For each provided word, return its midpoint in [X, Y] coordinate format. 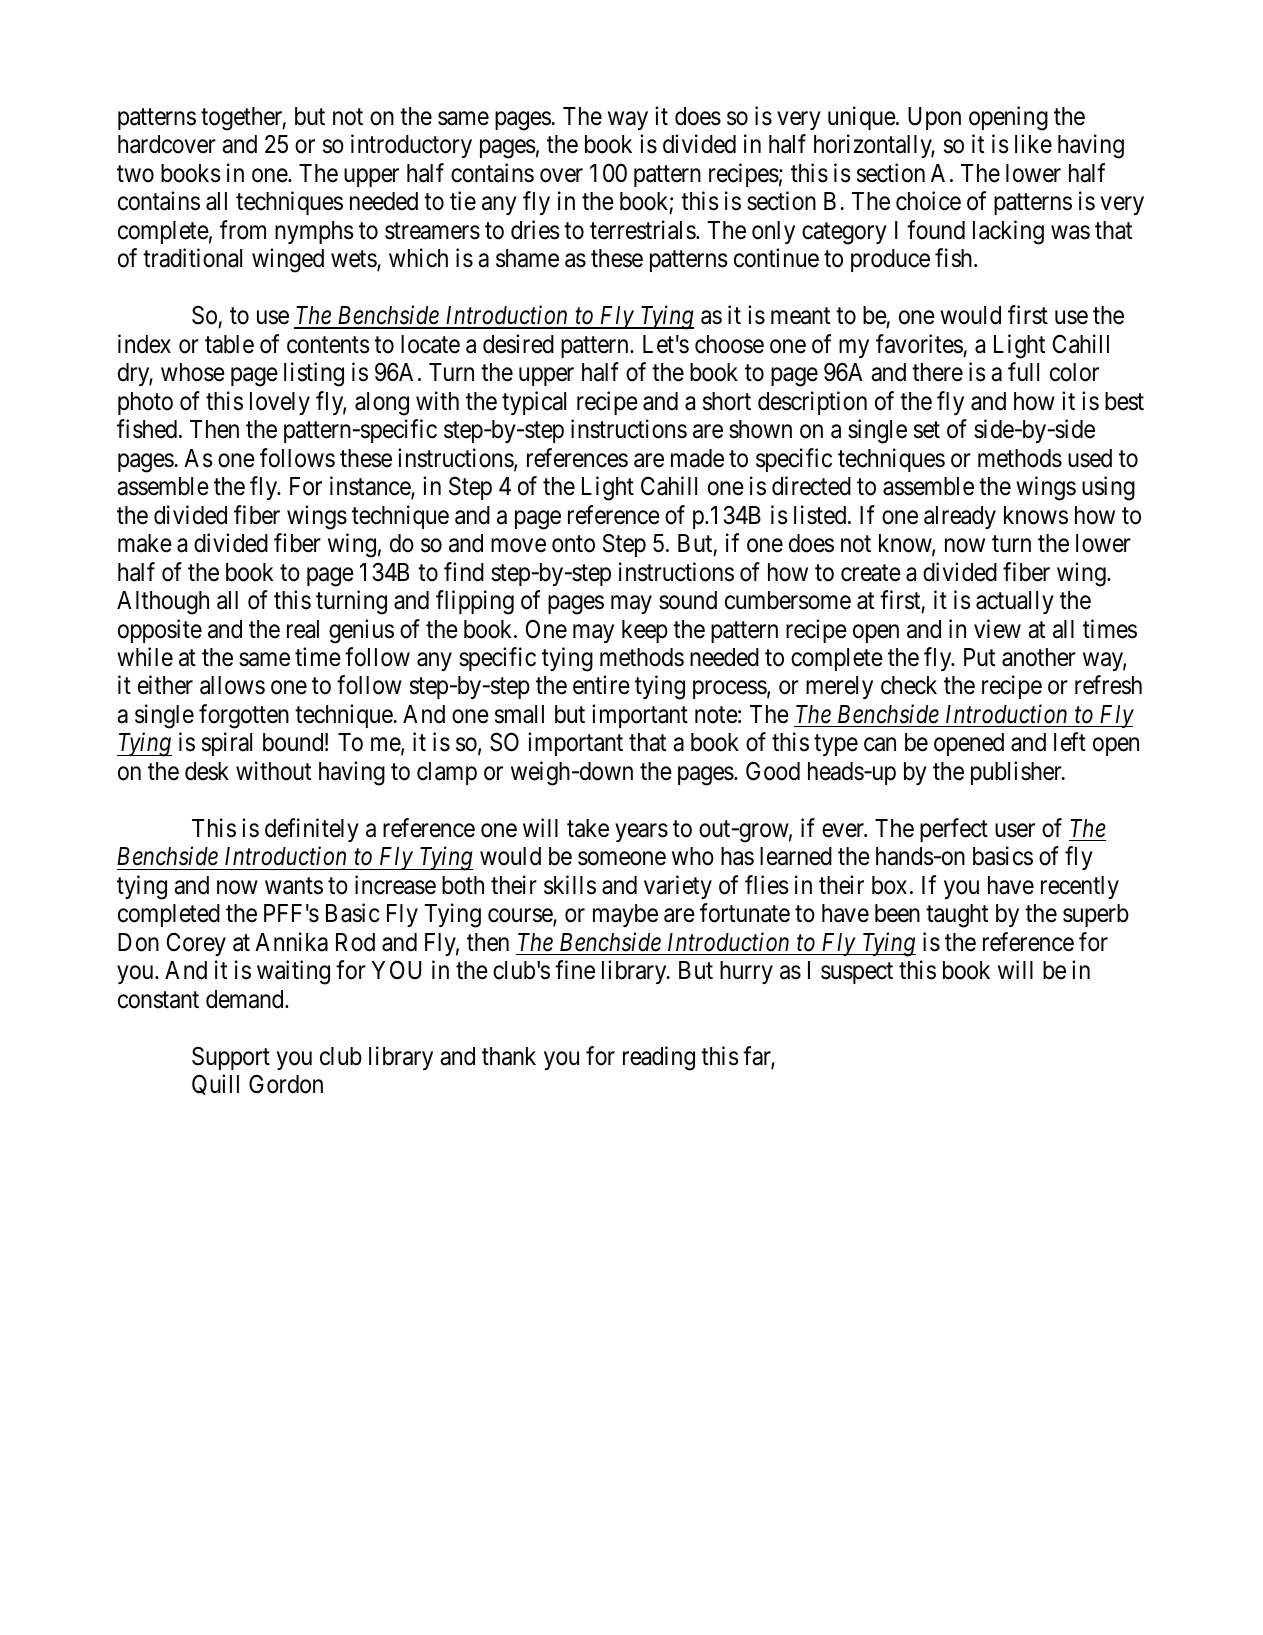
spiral [227, 744]
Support [231, 1058]
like [1033, 144]
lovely [280, 403]
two [135, 174]
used [1090, 458]
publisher [1017, 773]
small [519, 714]
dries [535, 230]
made [697, 458]
